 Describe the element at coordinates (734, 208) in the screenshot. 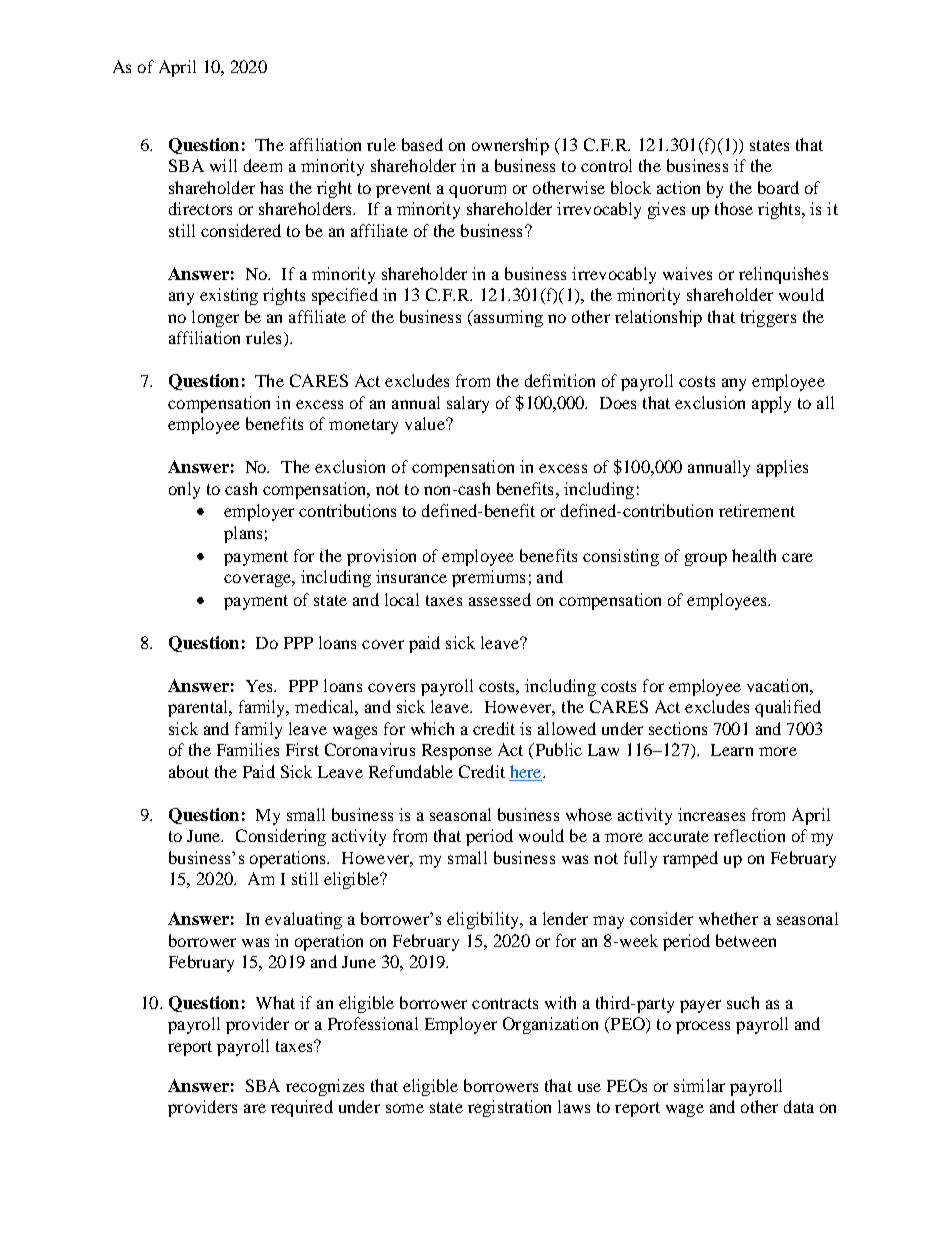

I see `those` at that location.
